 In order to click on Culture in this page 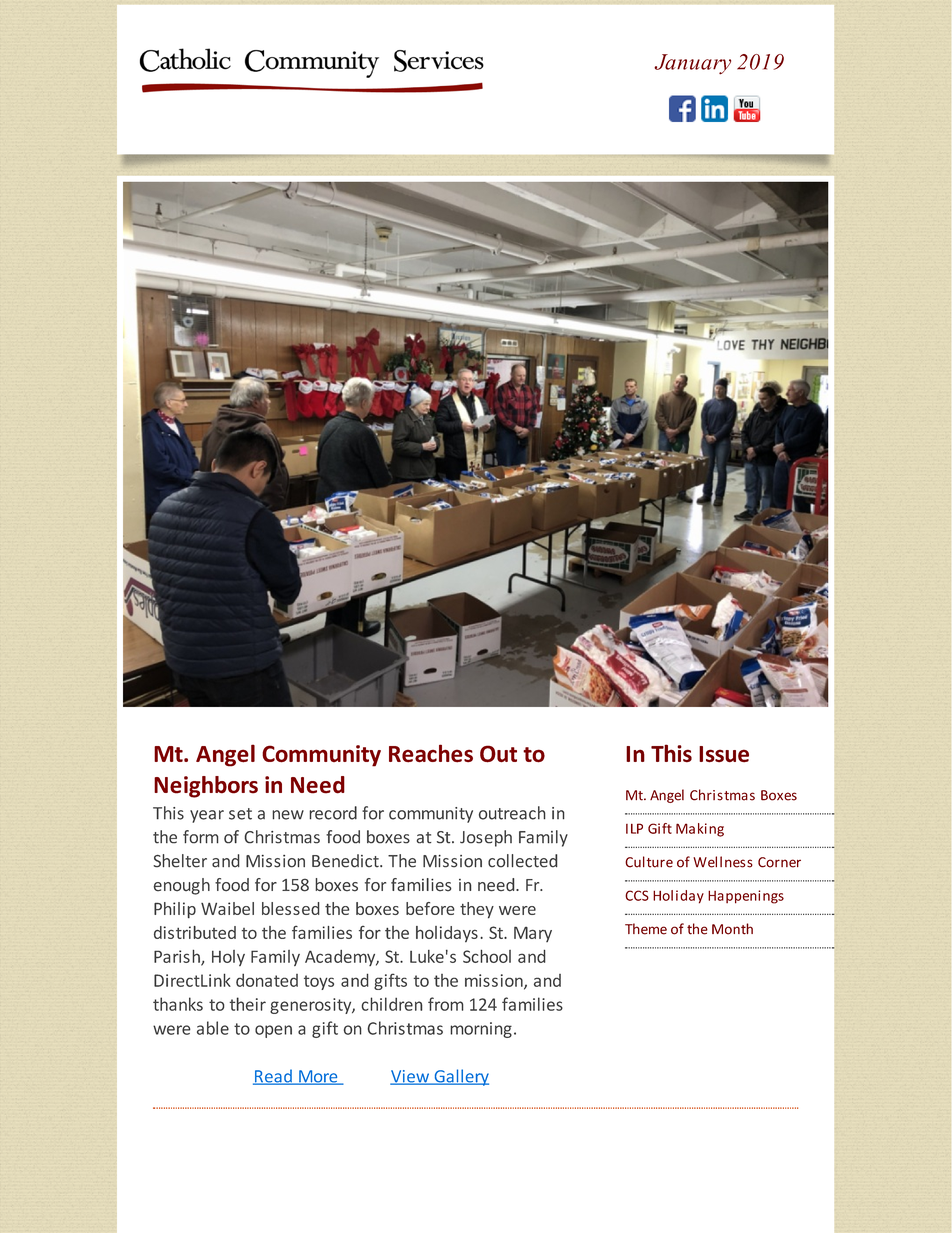, I will do `click(649, 862)`.
